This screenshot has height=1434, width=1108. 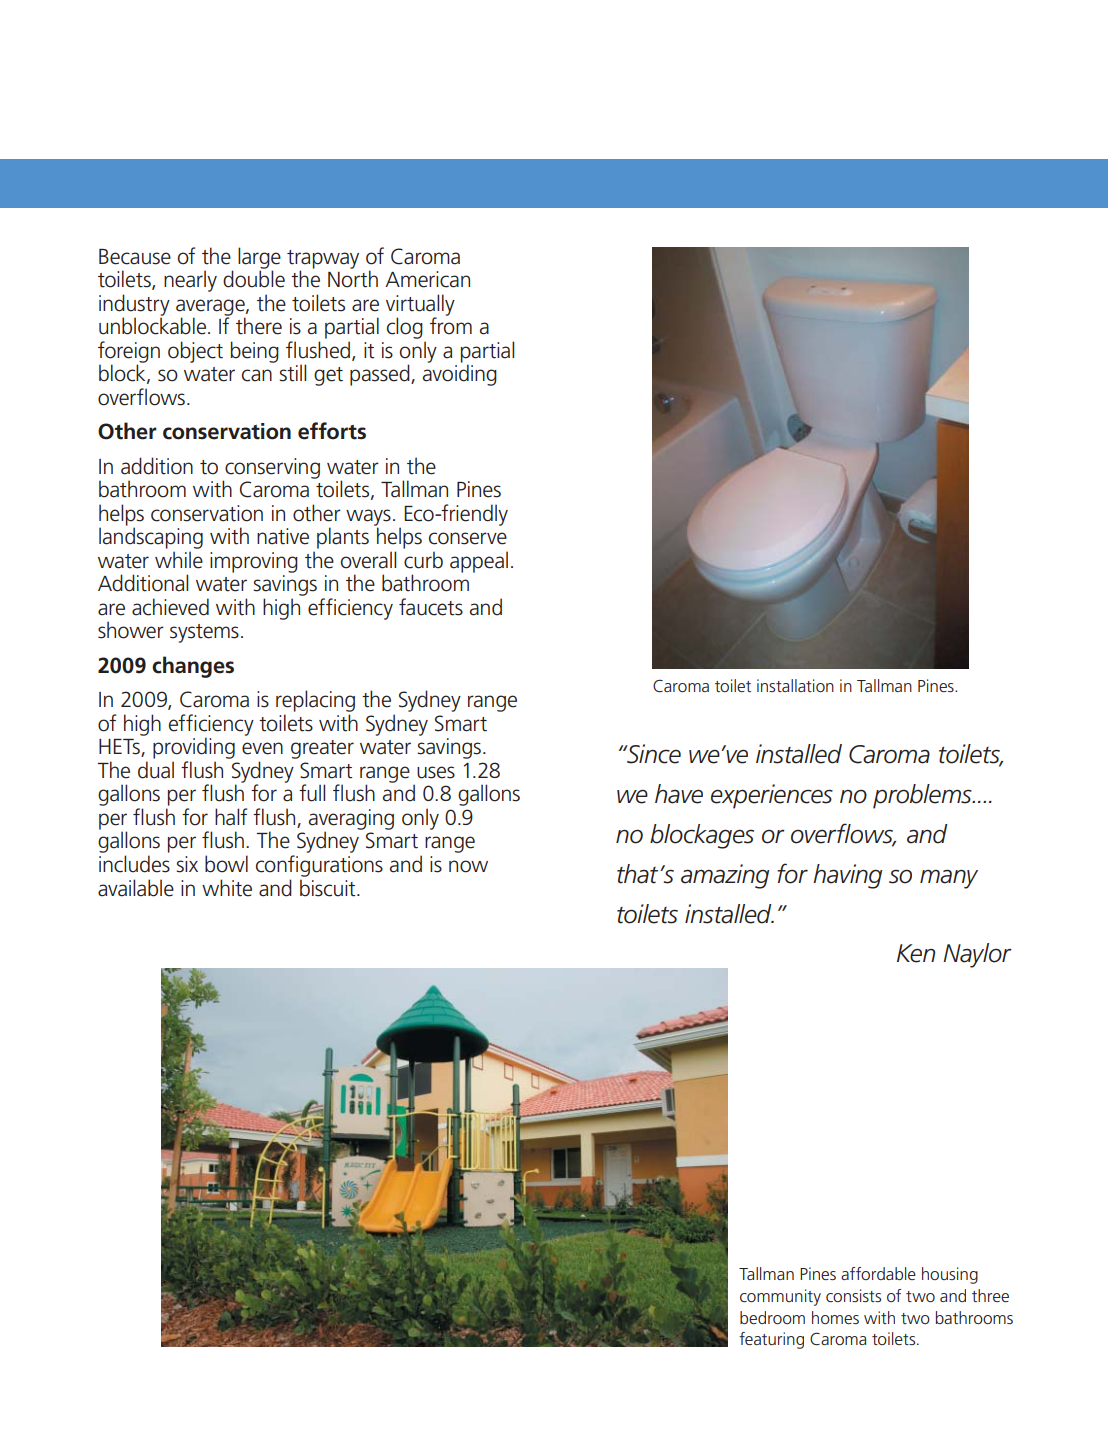 What do you see at coordinates (204, 633) in the screenshot?
I see `systems` at bounding box center [204, 633].
